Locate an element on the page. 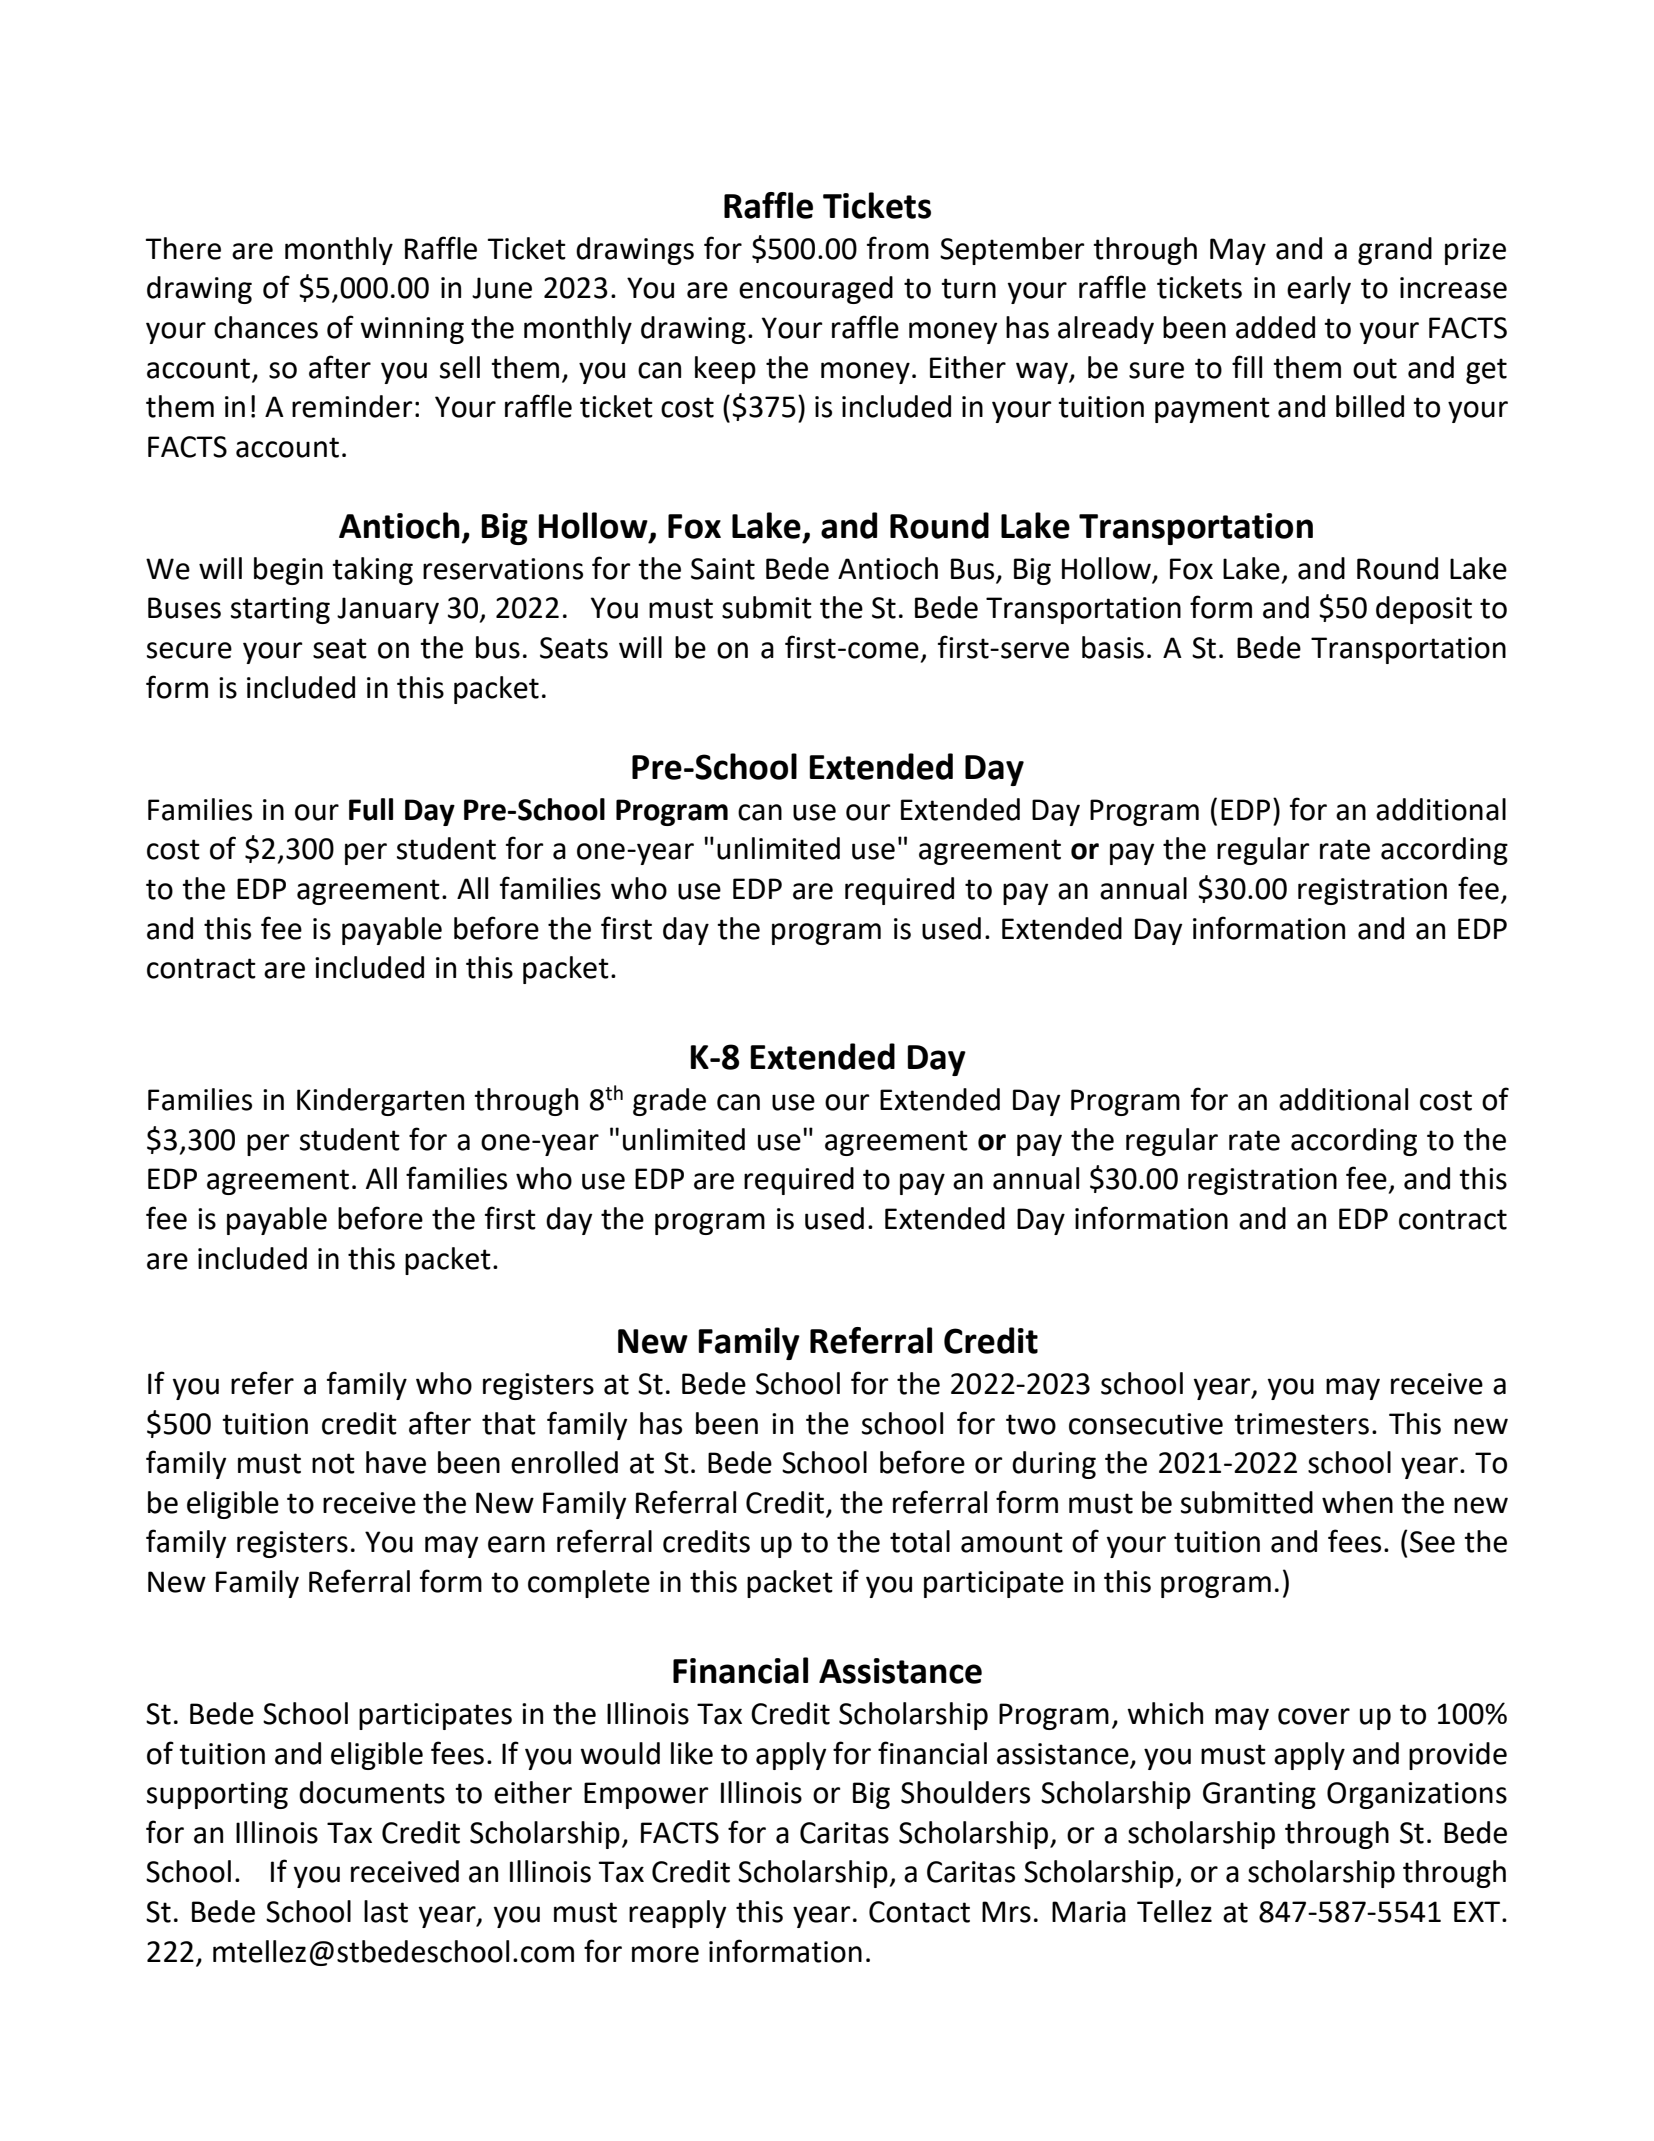 The width and height of the document is (1654, 2141). Contact is located at coordinates (919, 1912).
